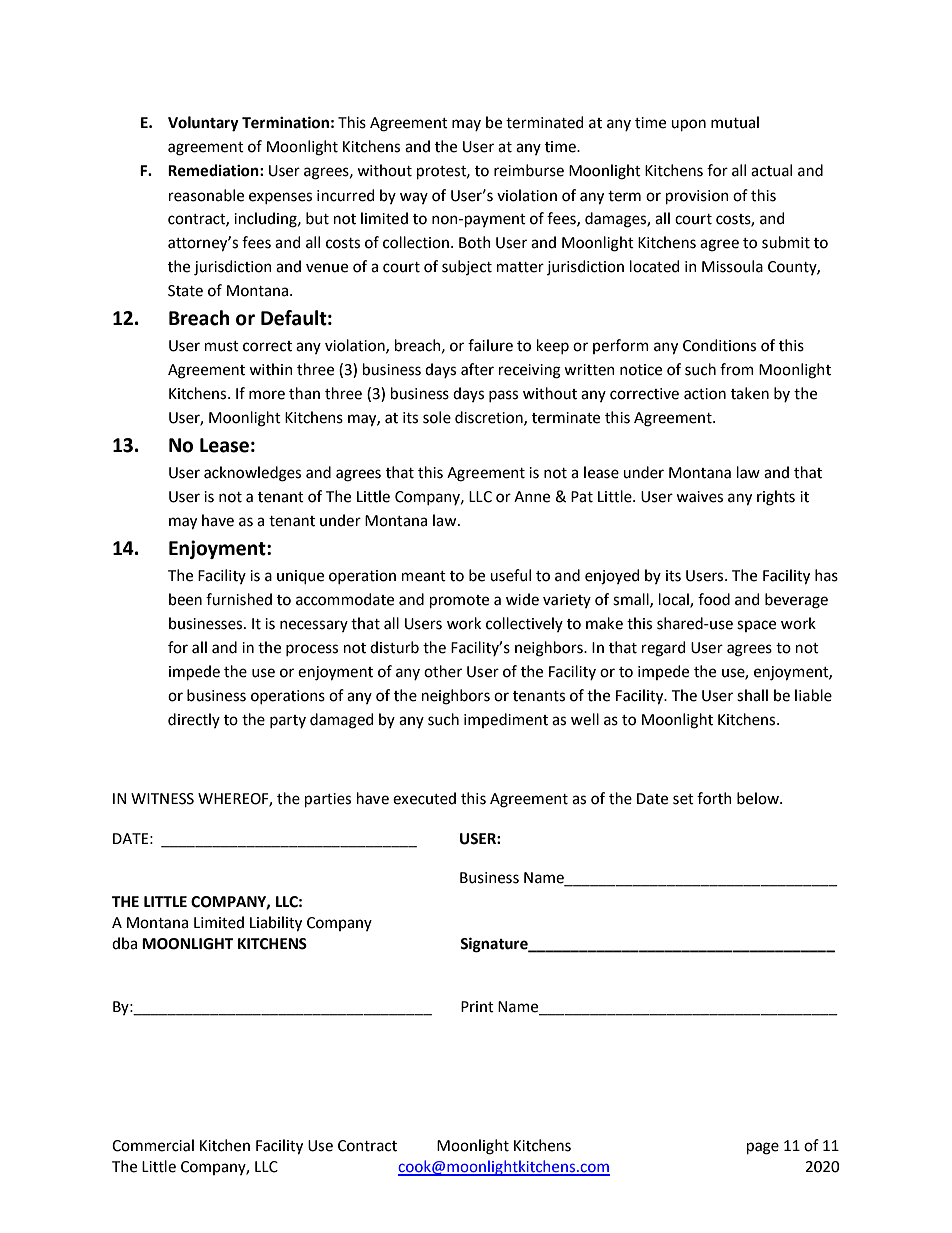 The image size is (952, 1233). I want to click on Voluntary, so click(203, 124).
